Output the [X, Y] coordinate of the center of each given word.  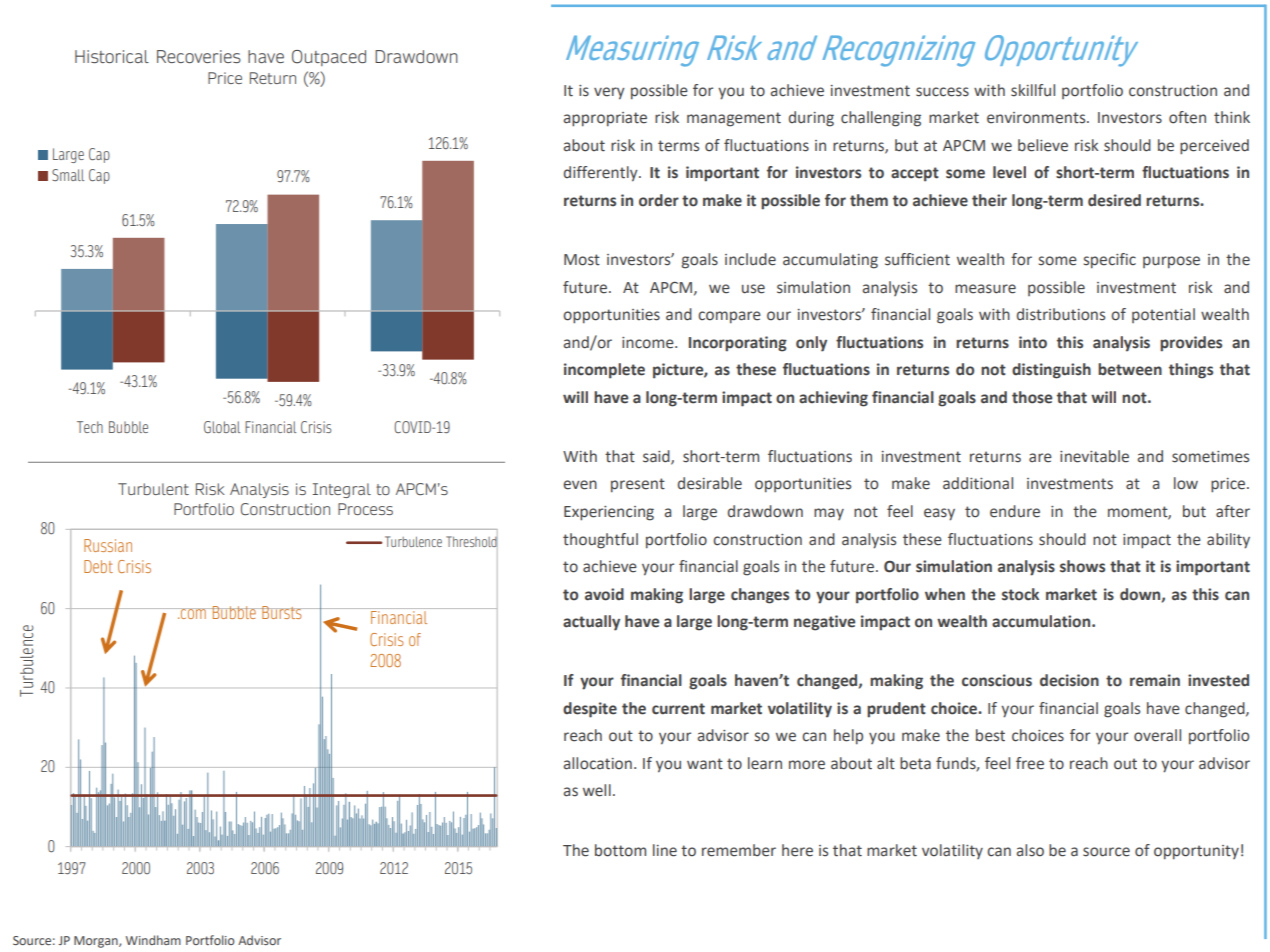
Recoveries [199, 56]
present [638, 485]
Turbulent [153, 489]
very [609, 93]
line [665, 850]
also [1030, 850]
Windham [153, 940]
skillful [1033, 90]
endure [1015, 511]
